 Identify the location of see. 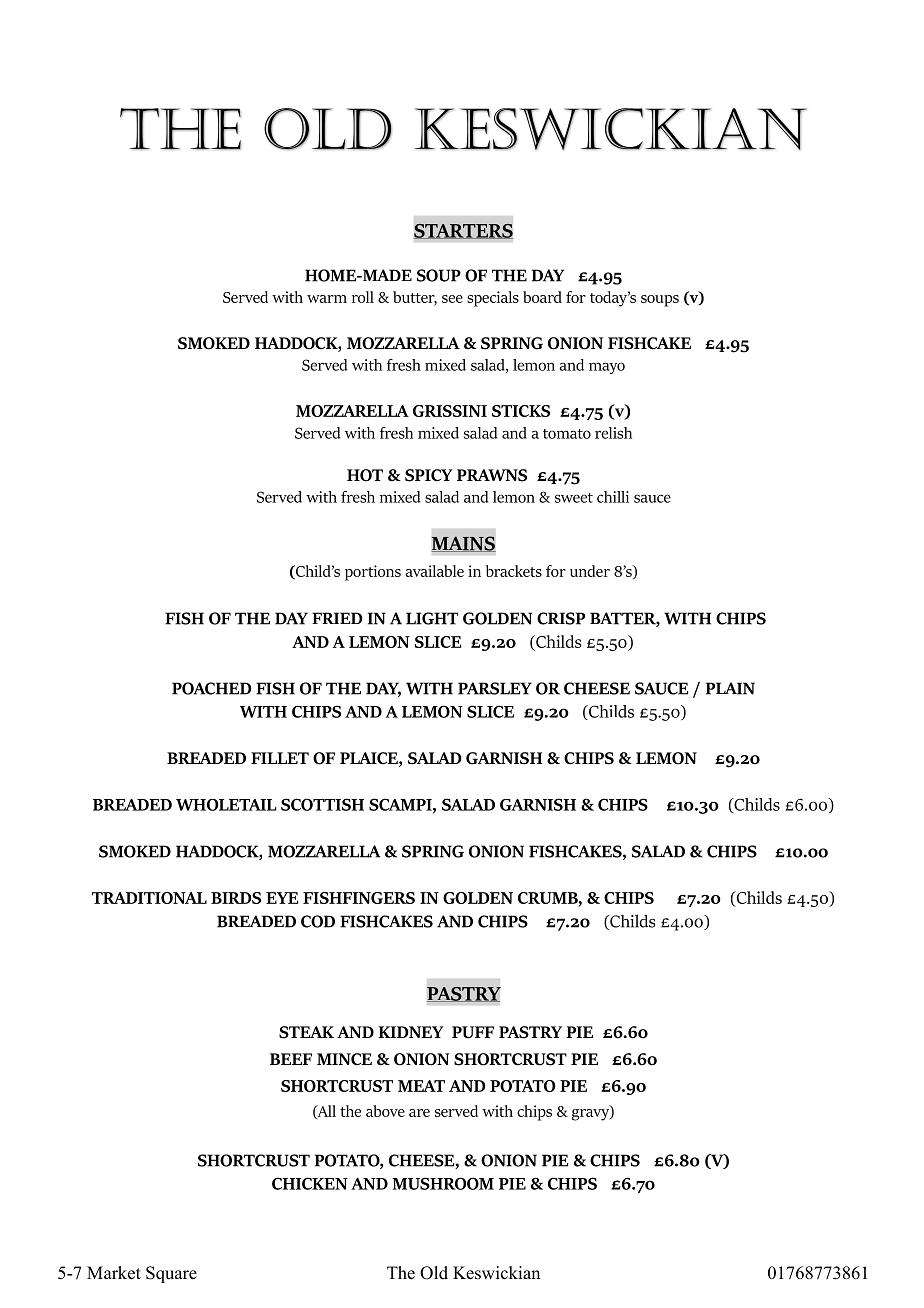
(452, 299).
